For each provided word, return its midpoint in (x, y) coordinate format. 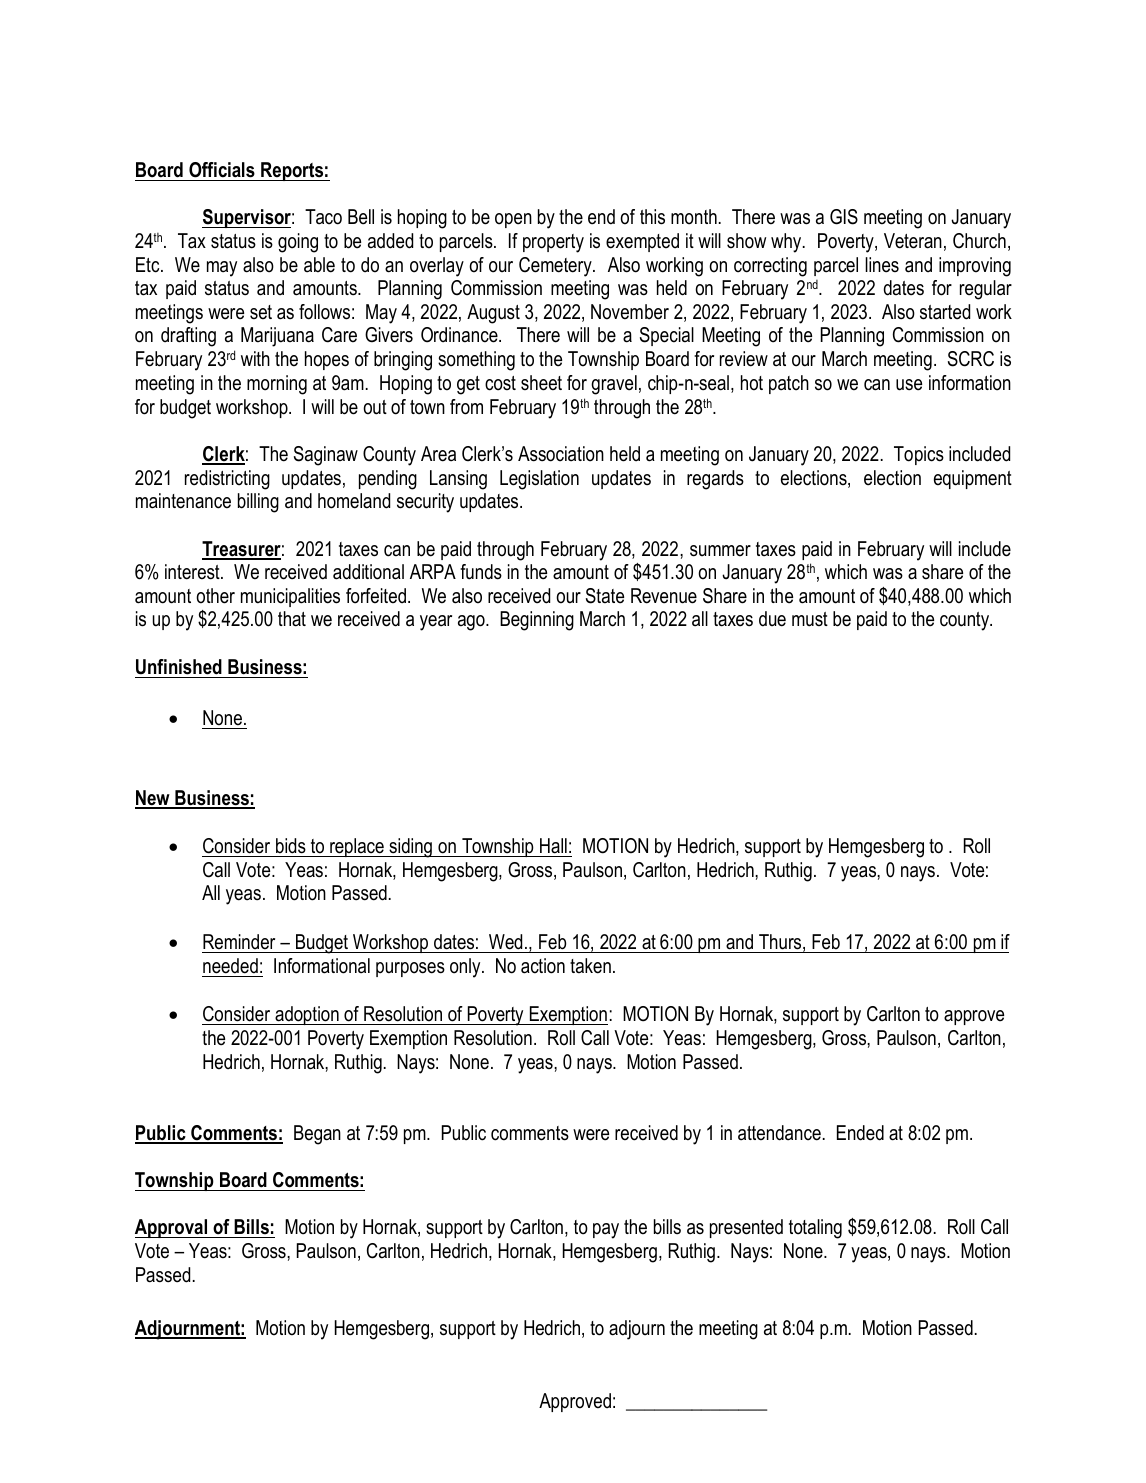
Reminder (240, 943)
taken (590, 966)
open (513, 220)
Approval (172, 1228)
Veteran (913, 241)
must (810, 619)
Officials (222, 170)
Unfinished (179, 667)
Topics (919, 455)
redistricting (227, 480)
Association (561, 454)
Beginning (537, 621)
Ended (860, 1133)
